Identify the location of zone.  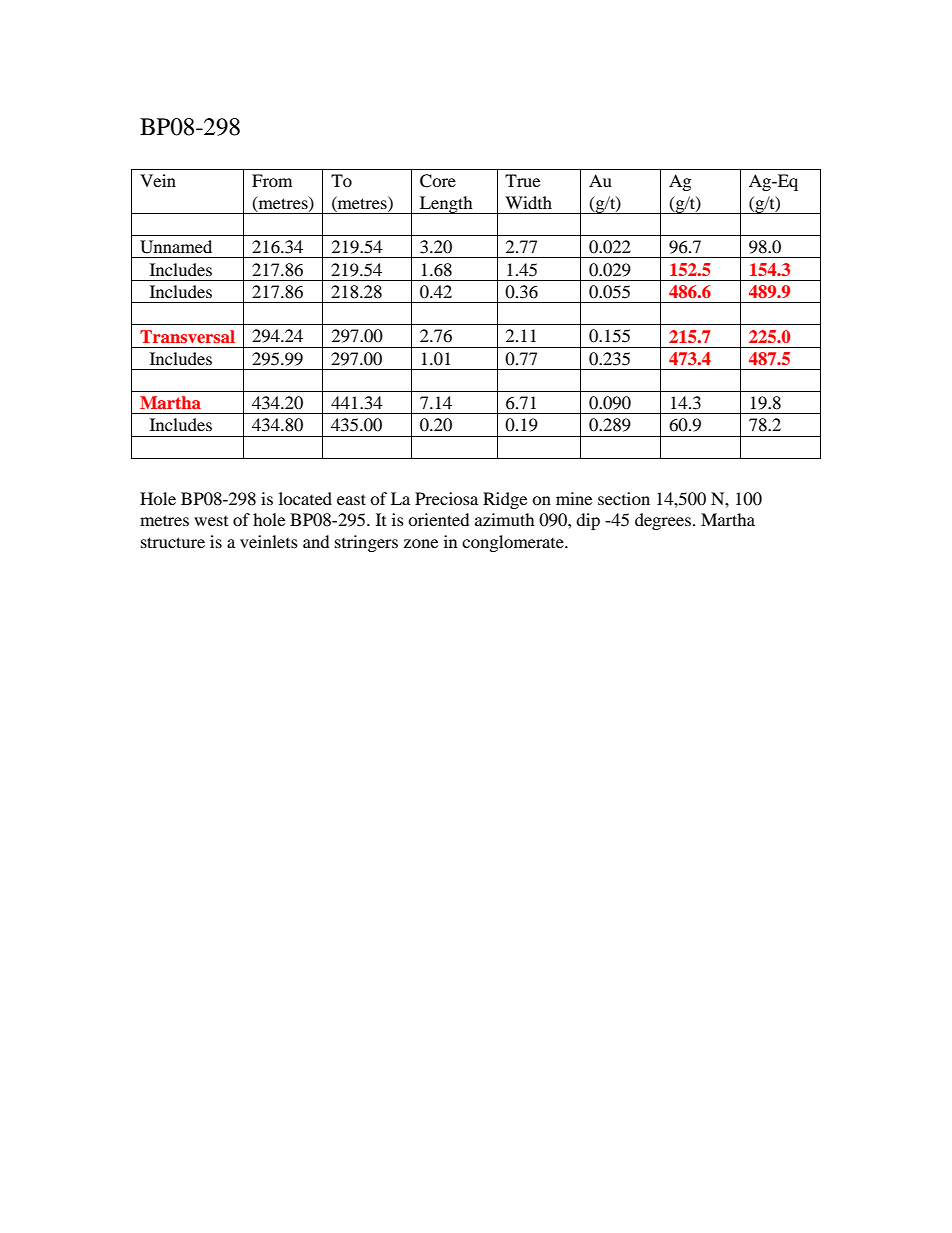
(421, 543).
